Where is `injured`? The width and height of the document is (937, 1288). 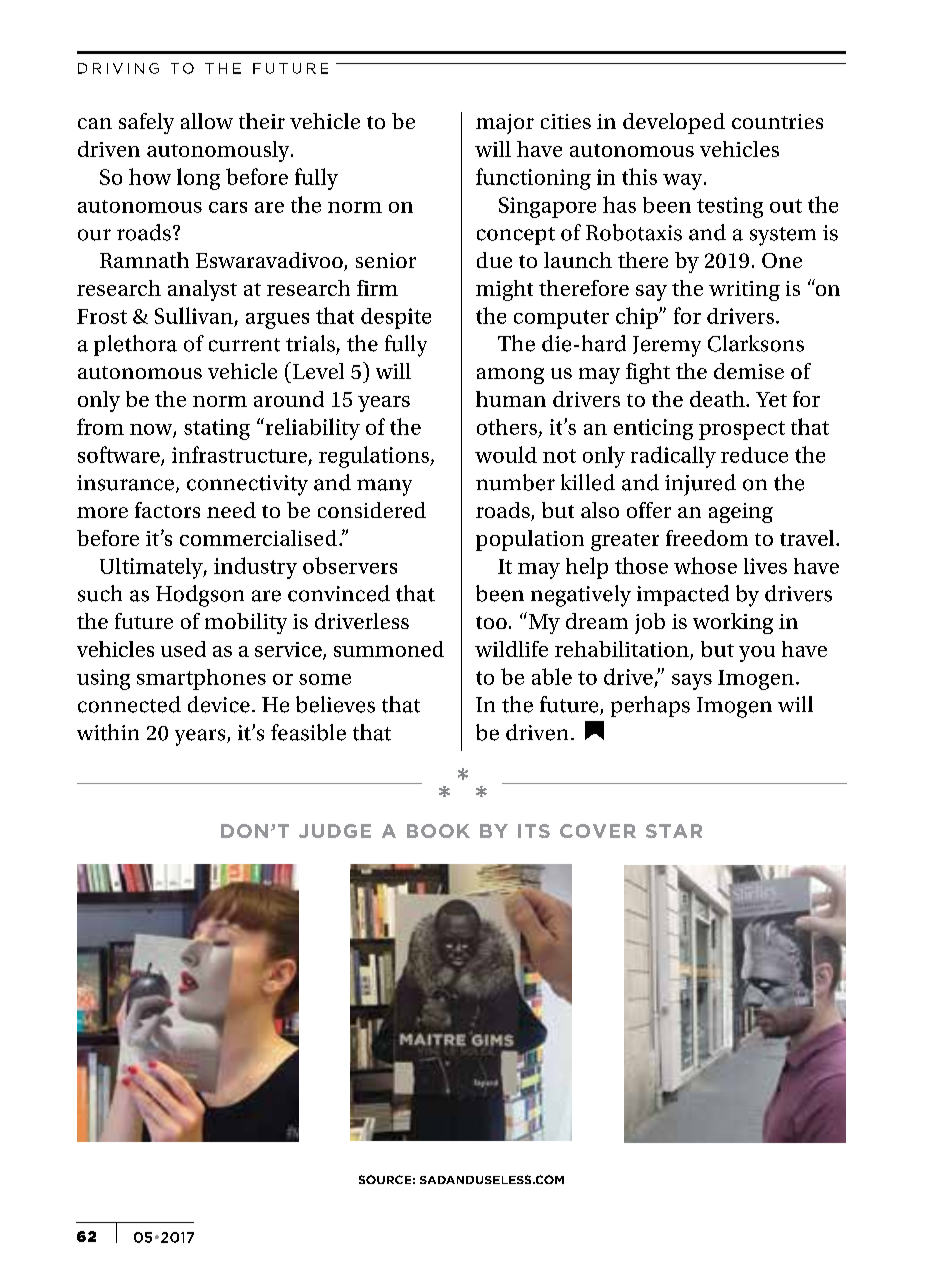
injured is located at coordinates (700, 485).
